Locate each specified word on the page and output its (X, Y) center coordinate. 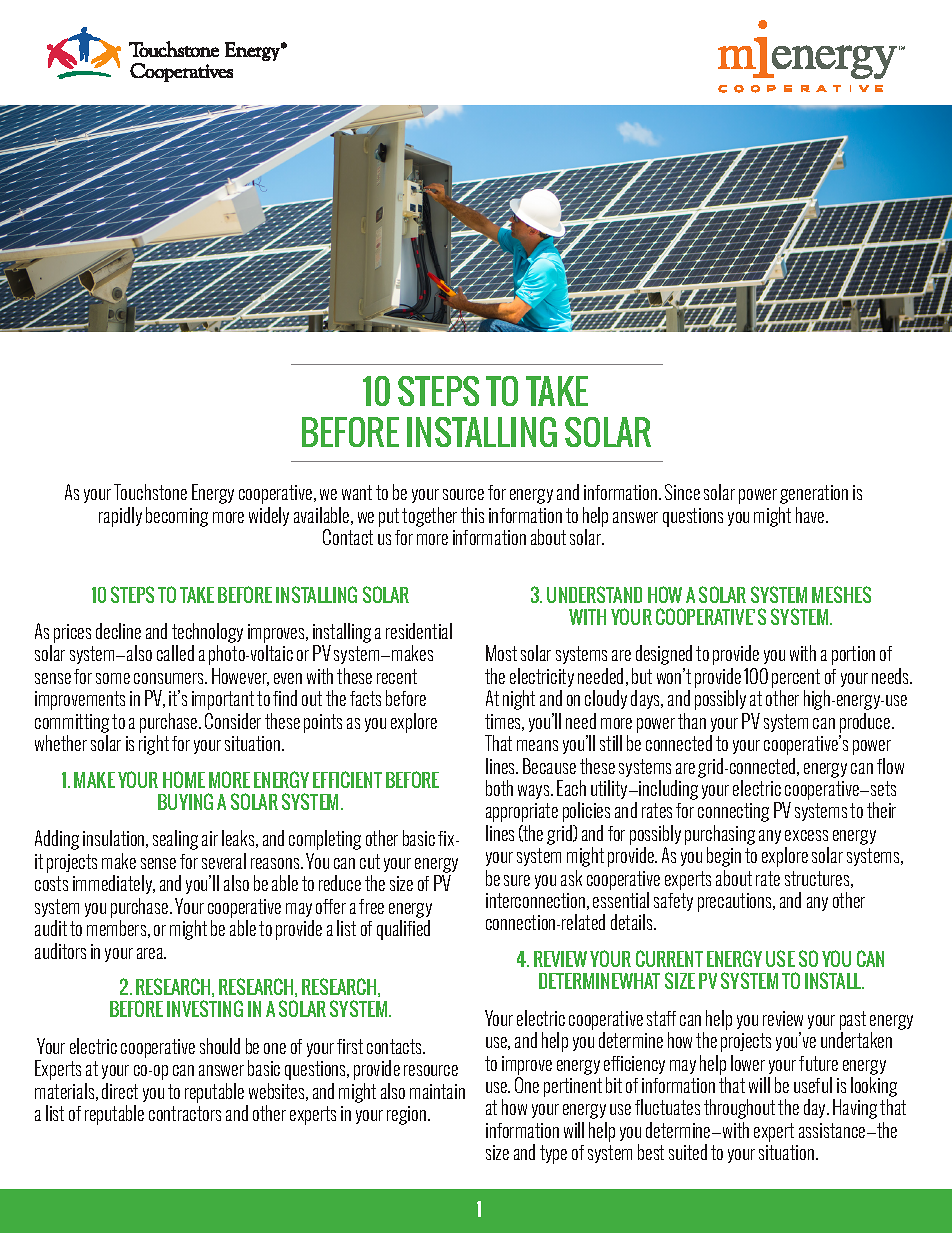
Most (501, 653)
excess (806, 835)
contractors (185, 1113)
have (811, 515)
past (853, 1020)
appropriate (522, 812)
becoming (177, 517)
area (151, 953)
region (408, 1115)
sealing (175, 840)
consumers (170, 678)
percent (796, 678)
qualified (403, 930)
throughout (739, 1109)
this (472, 515)
